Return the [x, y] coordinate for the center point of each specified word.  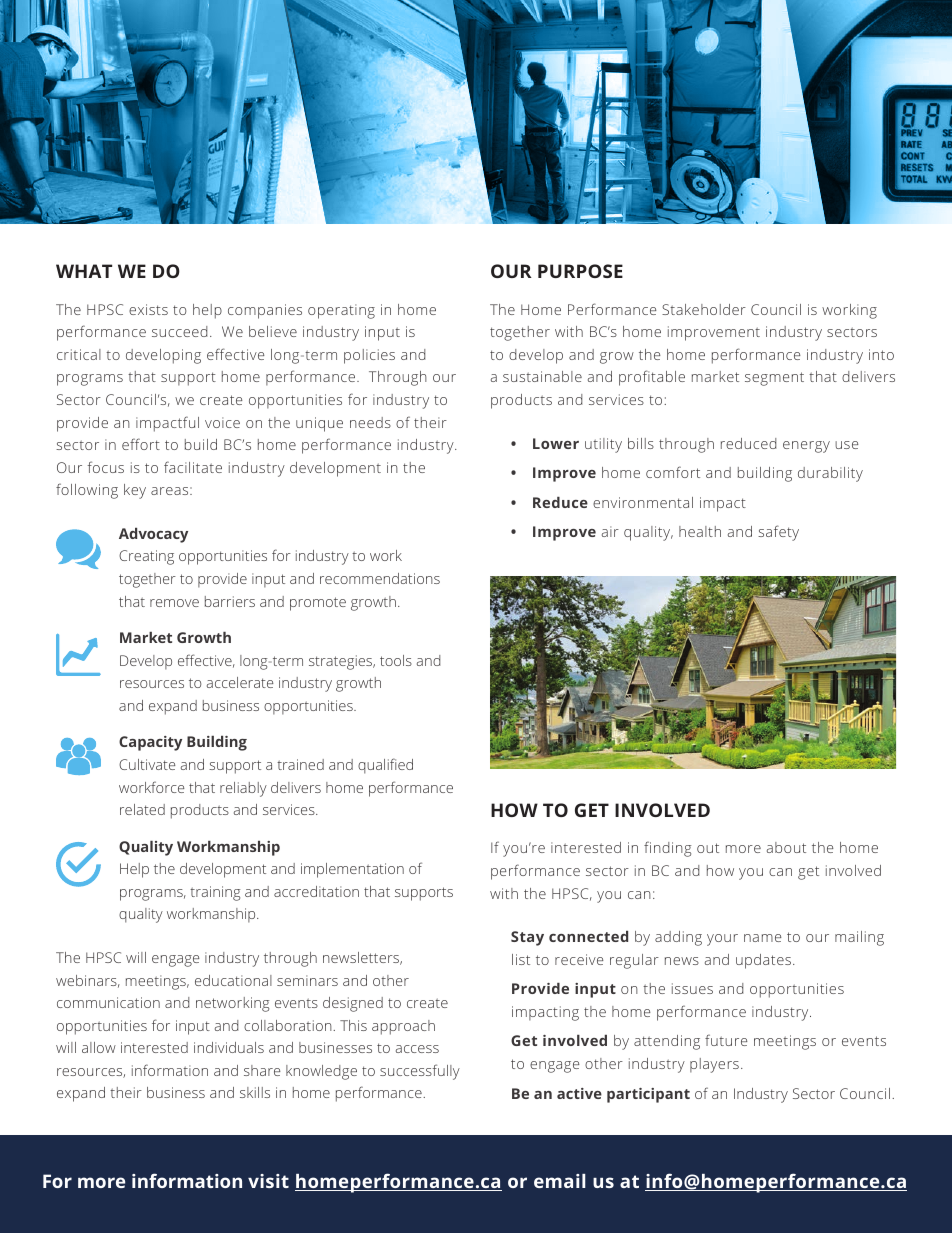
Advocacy [153, 535]
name [763, 938]
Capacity [150, 743]
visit [268, 1181]
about [786, 847]
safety [778, 533]
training [215, 893]
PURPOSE [580, 271]
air [610, 531]
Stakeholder [704, 309]
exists [148, 309]
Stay [527, 938]
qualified [385, 766]
